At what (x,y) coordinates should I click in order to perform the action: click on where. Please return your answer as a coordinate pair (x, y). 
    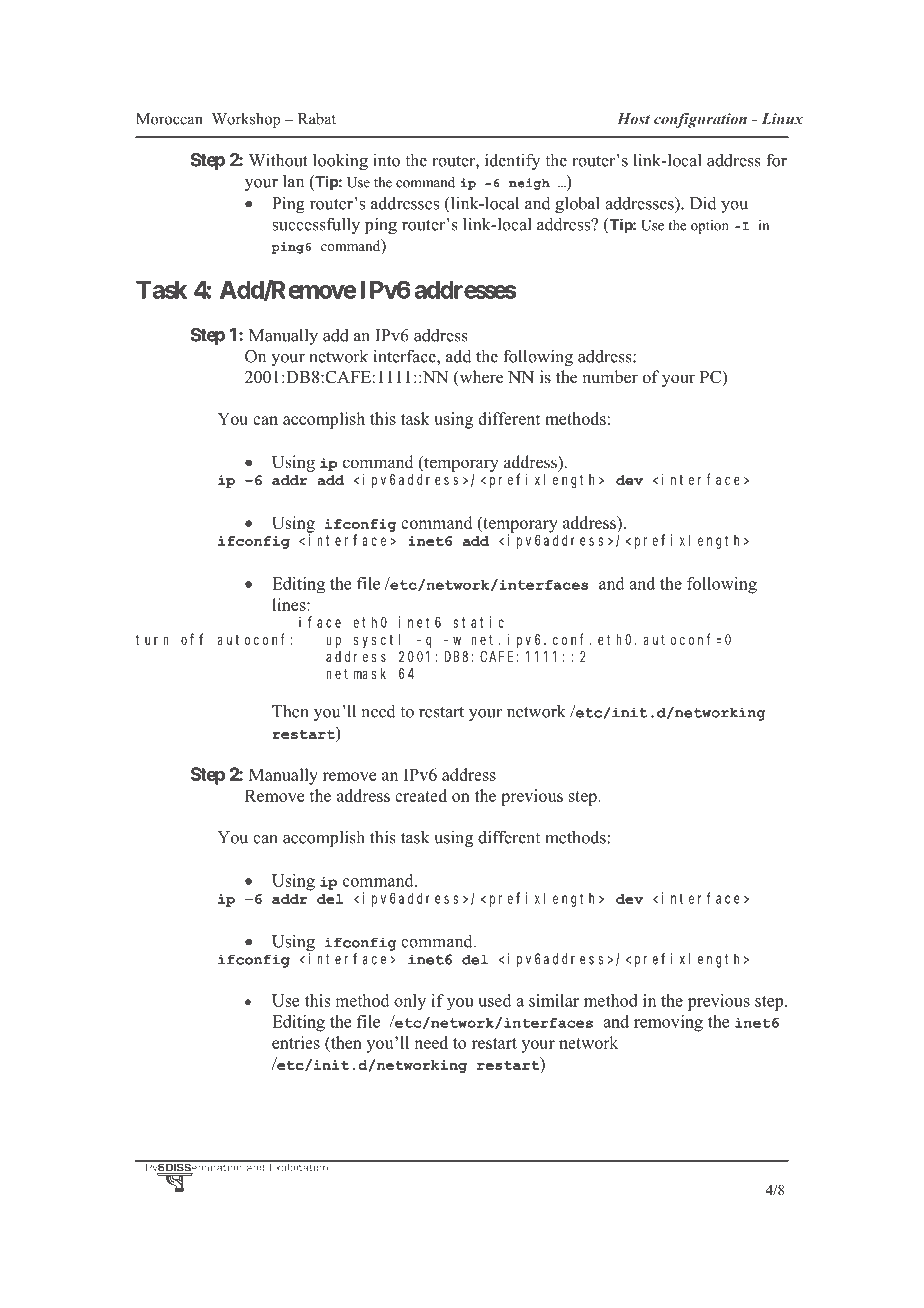
    Looking at the image, I should click on (480, 378).
